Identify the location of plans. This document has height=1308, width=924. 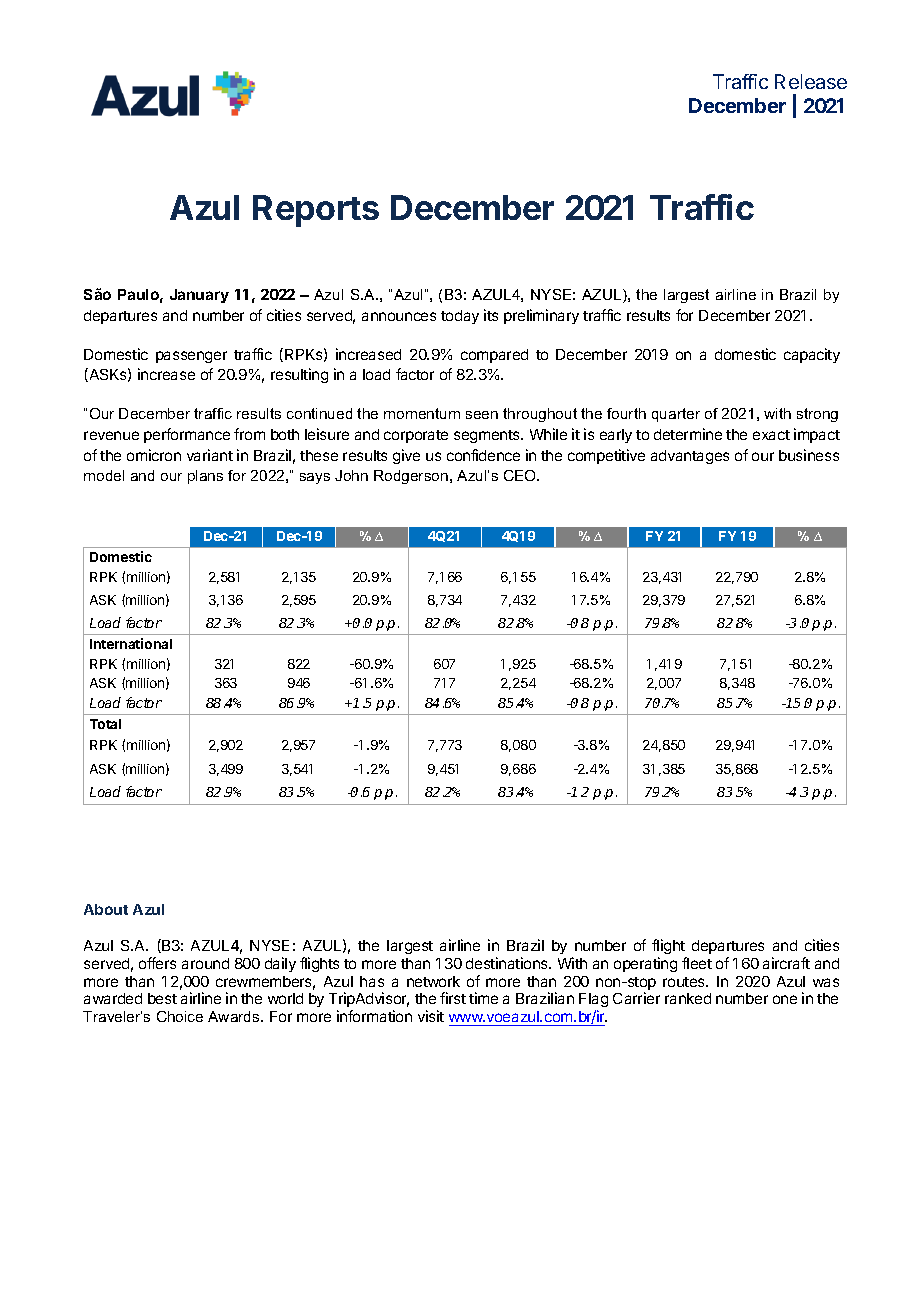
(205, 477).
